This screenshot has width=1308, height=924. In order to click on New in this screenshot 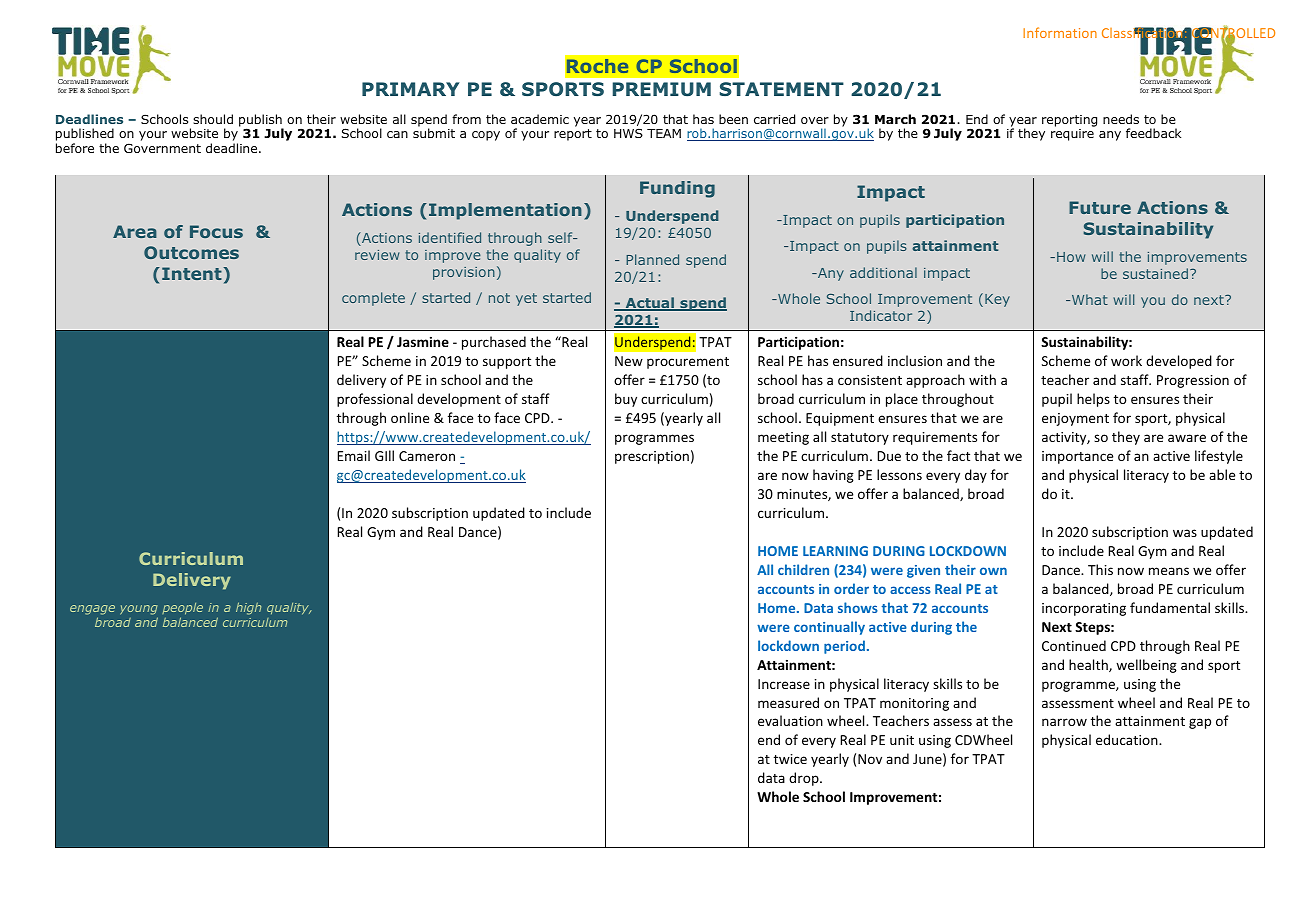, I will do `click(629, 361)`.
